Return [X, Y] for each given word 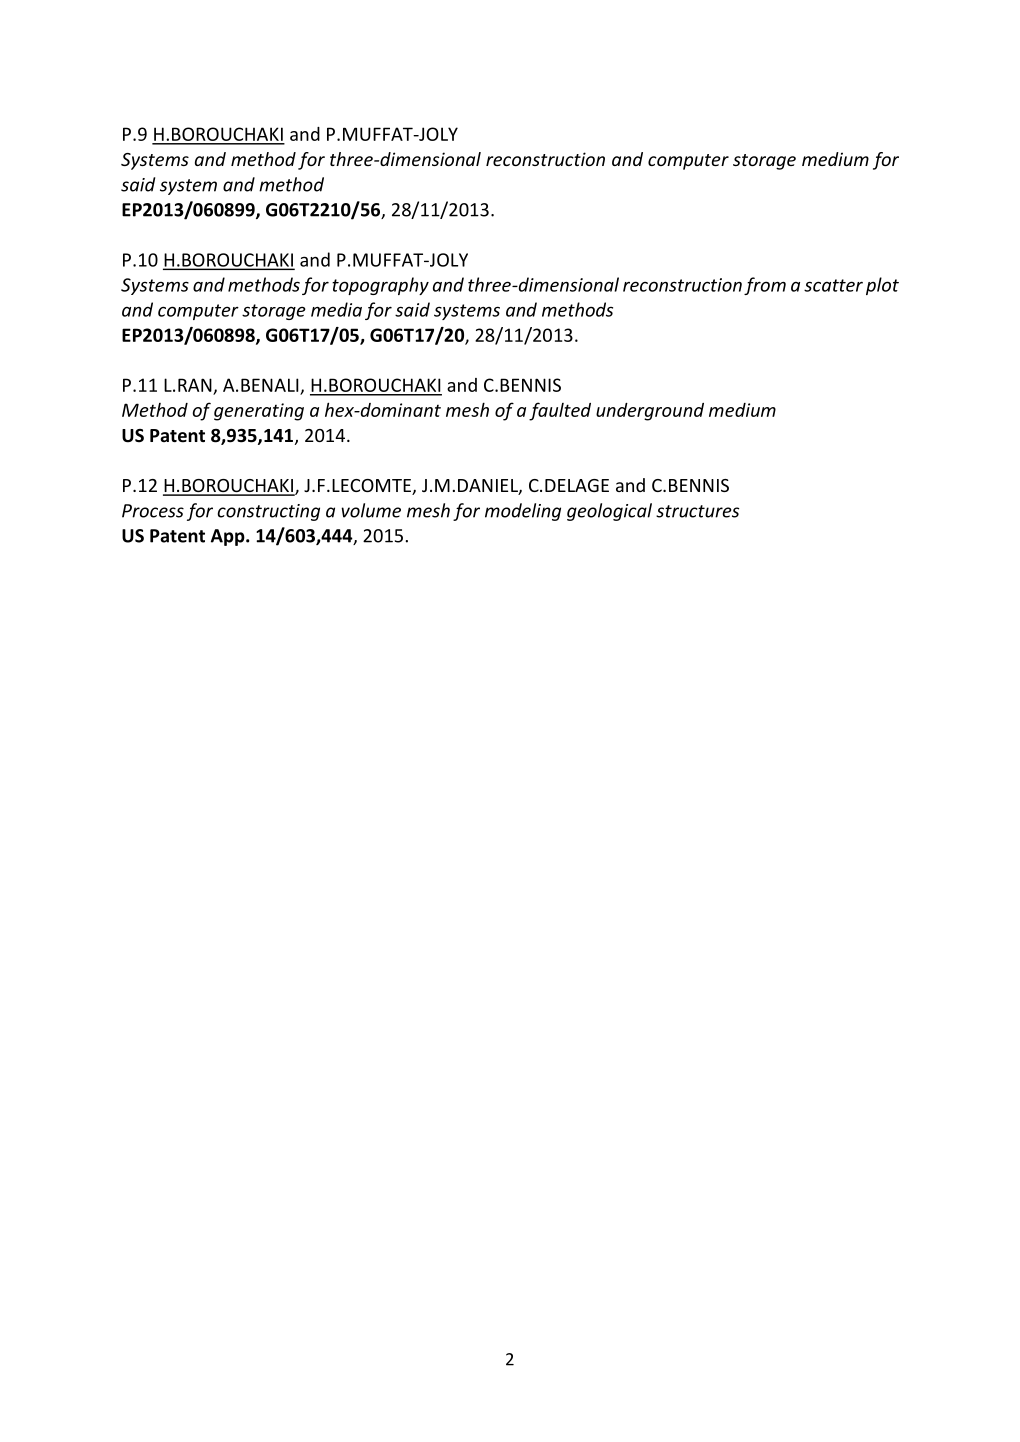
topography [380, 286]
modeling [523, 512]
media [336, 309]
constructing [269, 512]
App [229, 537]
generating [259, 412]
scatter [833, 285]
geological [609, 512]
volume [371, 510]
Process [153, 511]
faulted [560, 411]
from [765, 286]
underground [650, 412]
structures [697, 511]
